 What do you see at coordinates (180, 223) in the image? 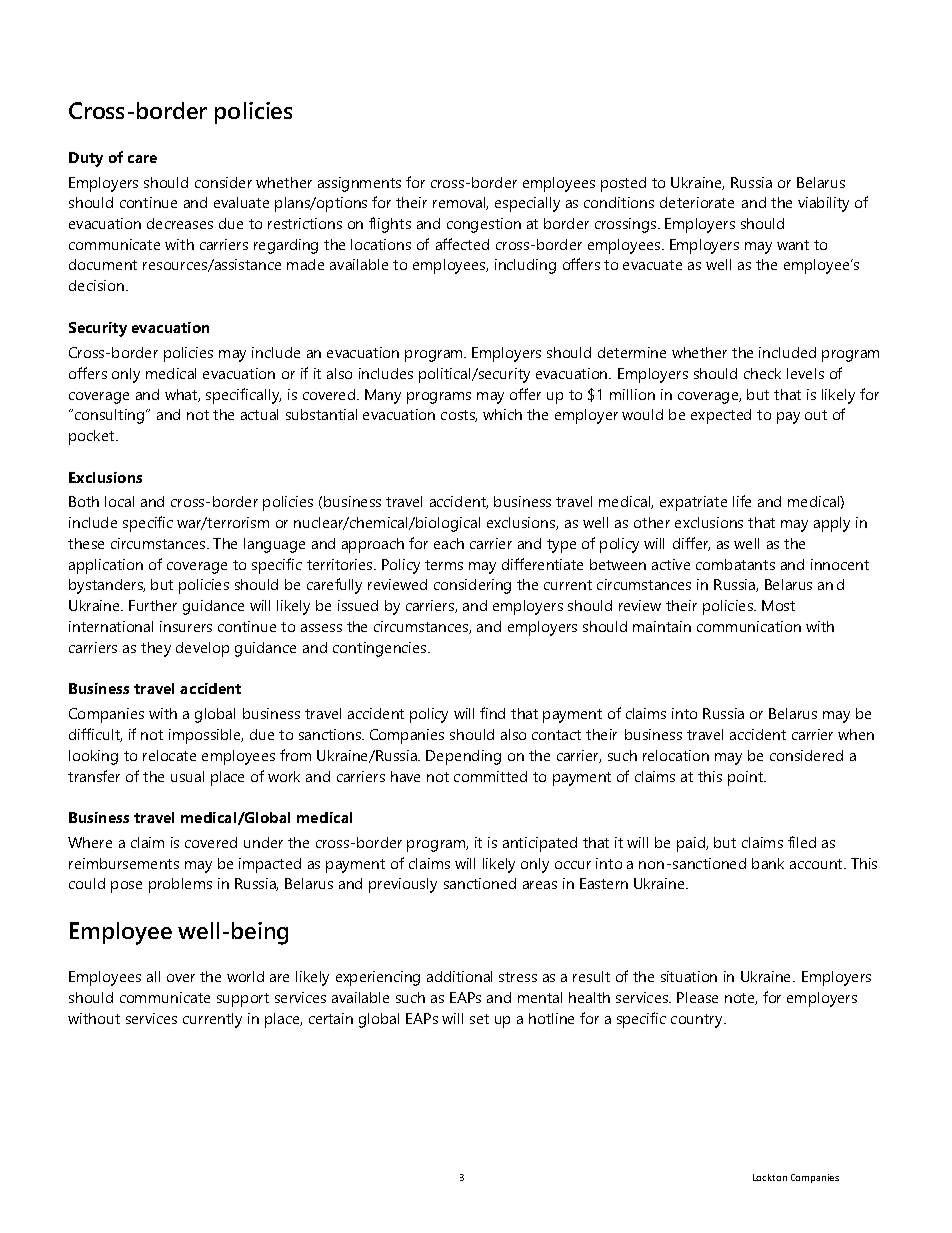
I see `decreases` at bounding box center [180, 223].
